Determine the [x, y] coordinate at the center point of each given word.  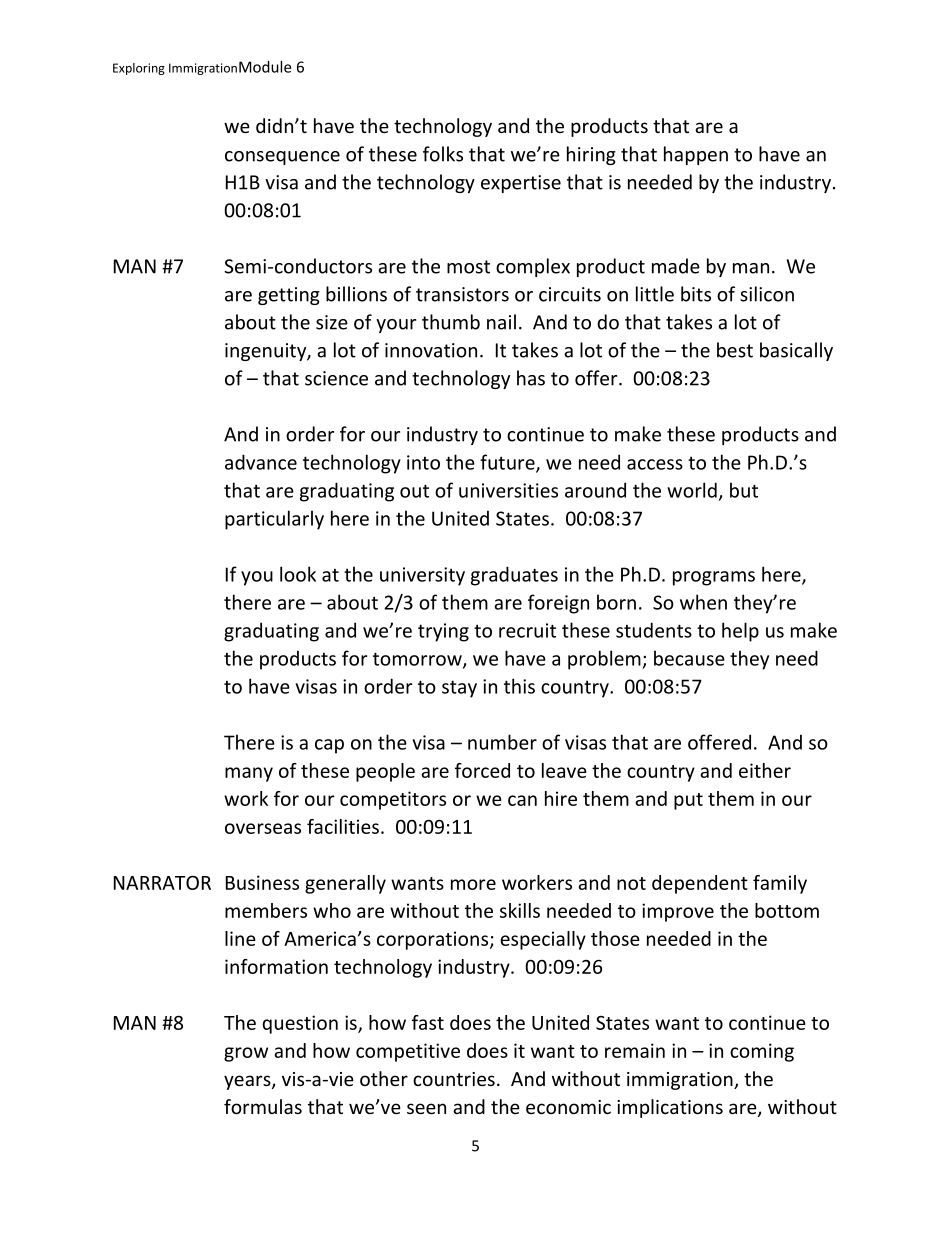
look [298, 574]
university [422, 576]
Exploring [139, 69]
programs [714, 578]
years [248, 1082]
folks [443, 154]
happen [696, 155]
